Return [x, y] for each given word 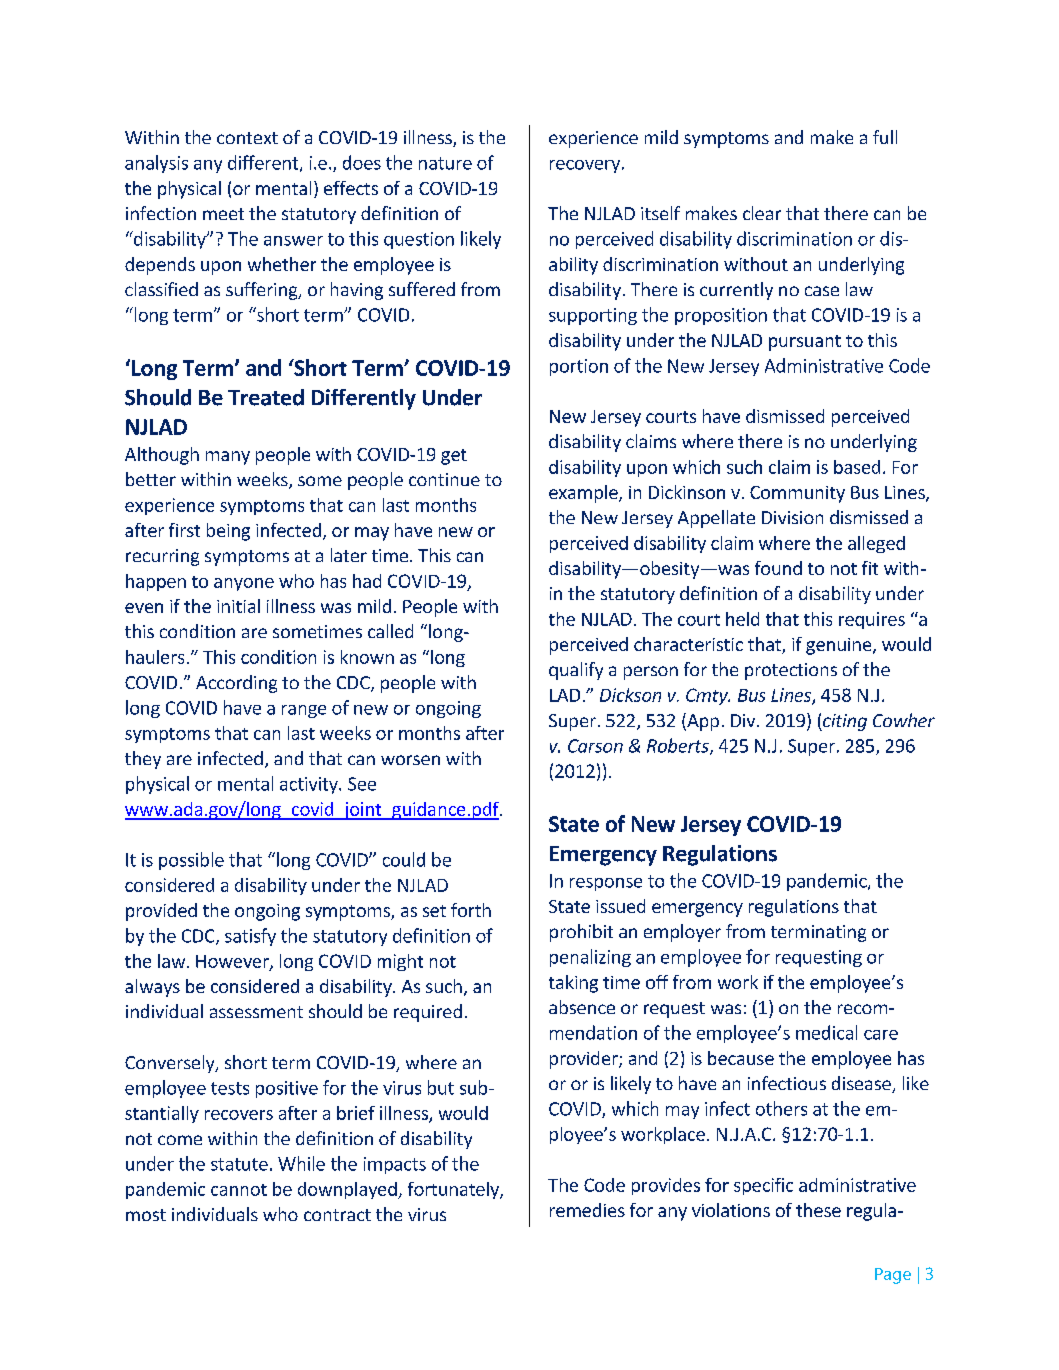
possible [191, 861]
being [228, 532]
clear [762, 213]
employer [682, 933]
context [247, 138]
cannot [239, 1190]
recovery [585, 166]
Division [792, 517]
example [584, 494]
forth [471, 910]
